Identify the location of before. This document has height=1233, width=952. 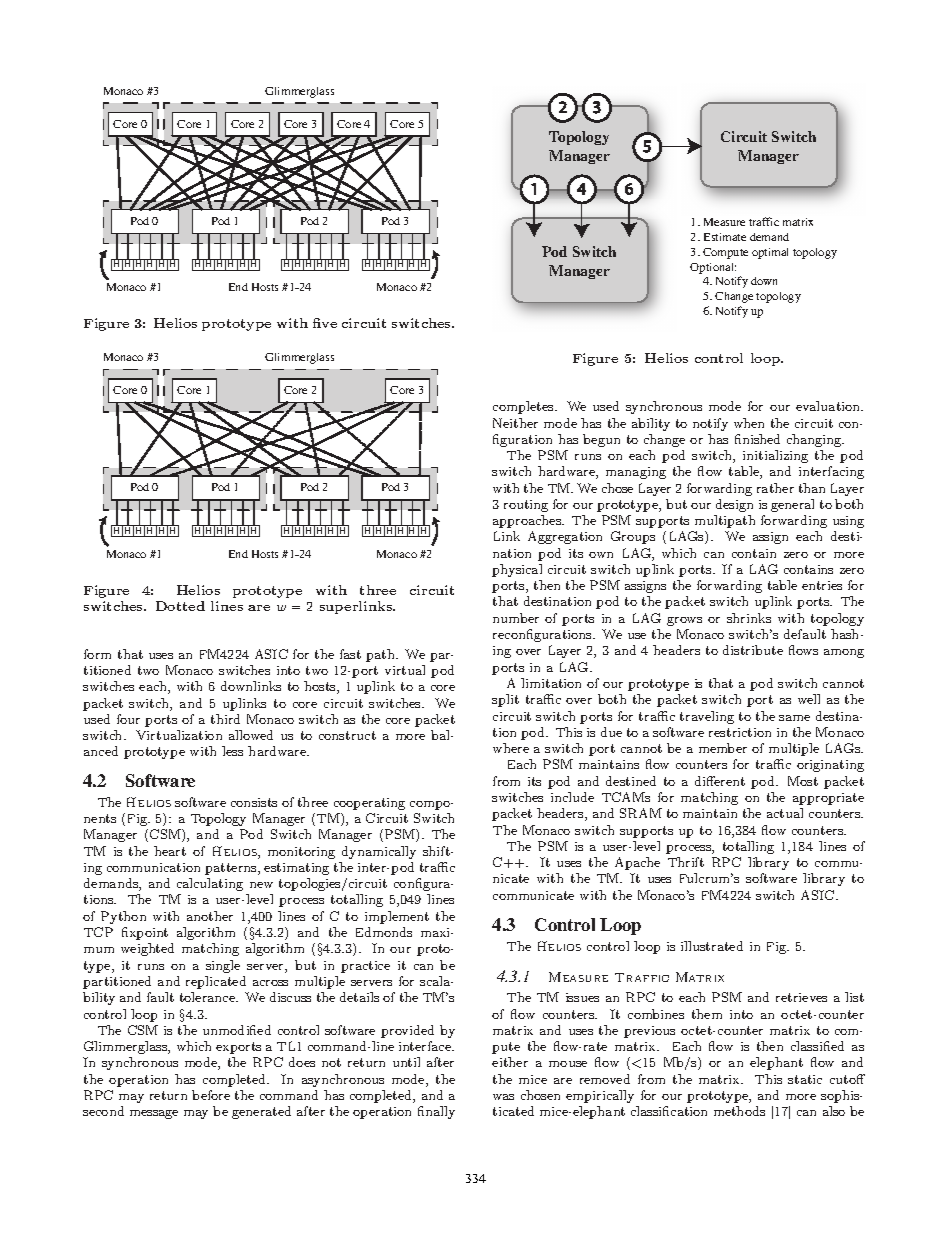
(211, 1095).
